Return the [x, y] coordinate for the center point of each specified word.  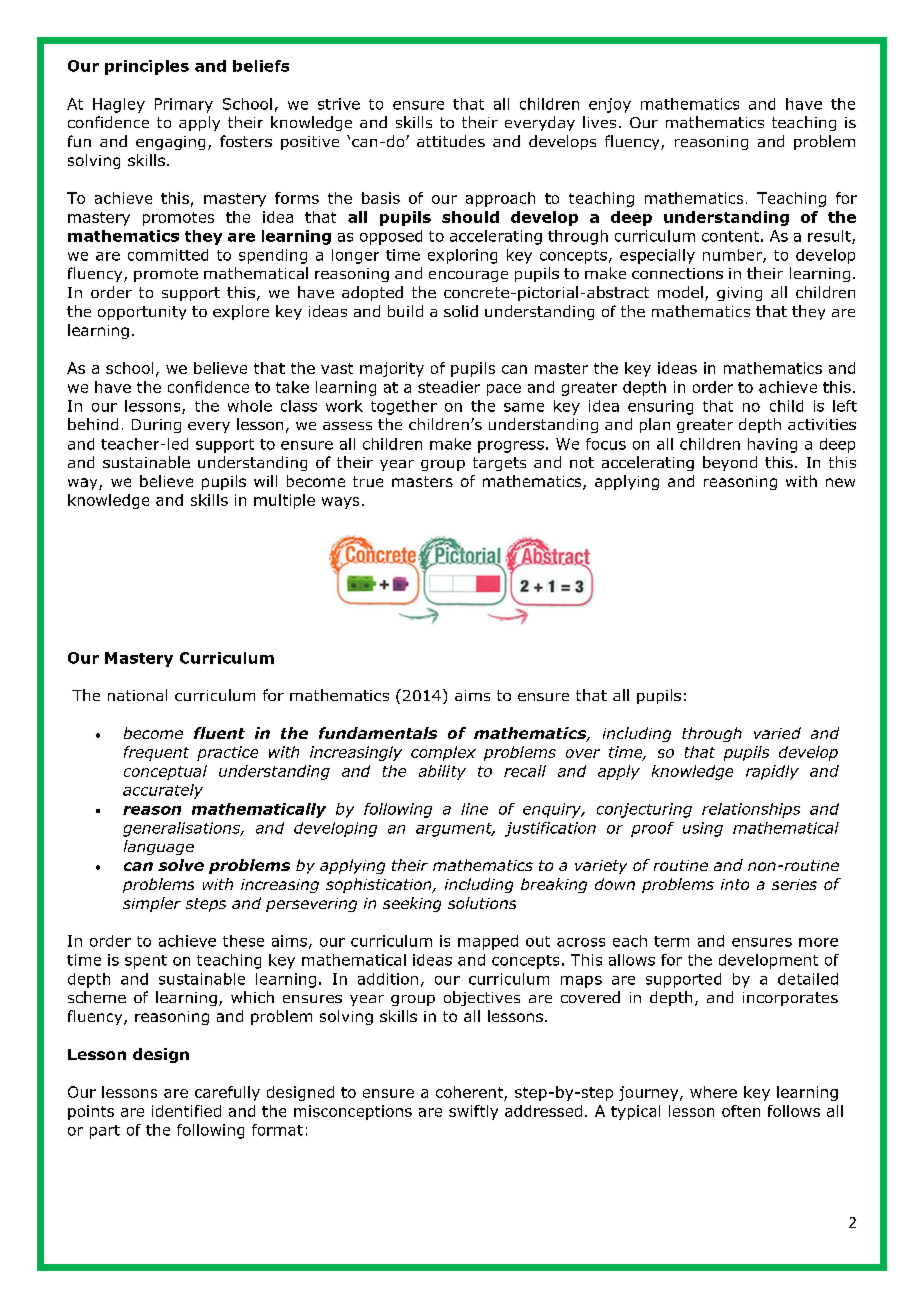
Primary [184, 105]
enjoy [610, 105]
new [840, 482]
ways [340, 503]
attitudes [451, 141]
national [137, 695]
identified [186, 1111]
